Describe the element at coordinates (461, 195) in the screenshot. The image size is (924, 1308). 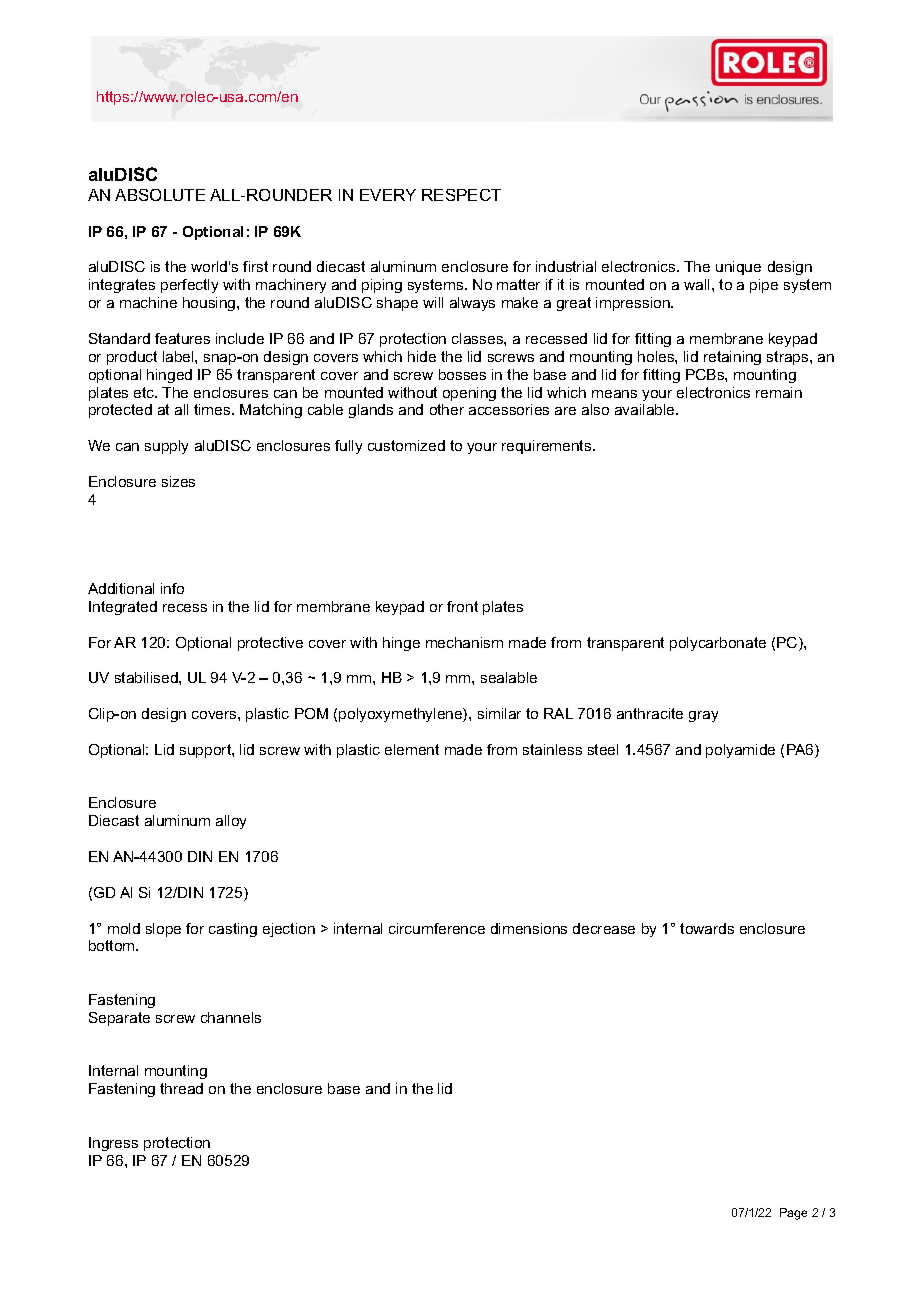
I see `RESPECT` at that location.
